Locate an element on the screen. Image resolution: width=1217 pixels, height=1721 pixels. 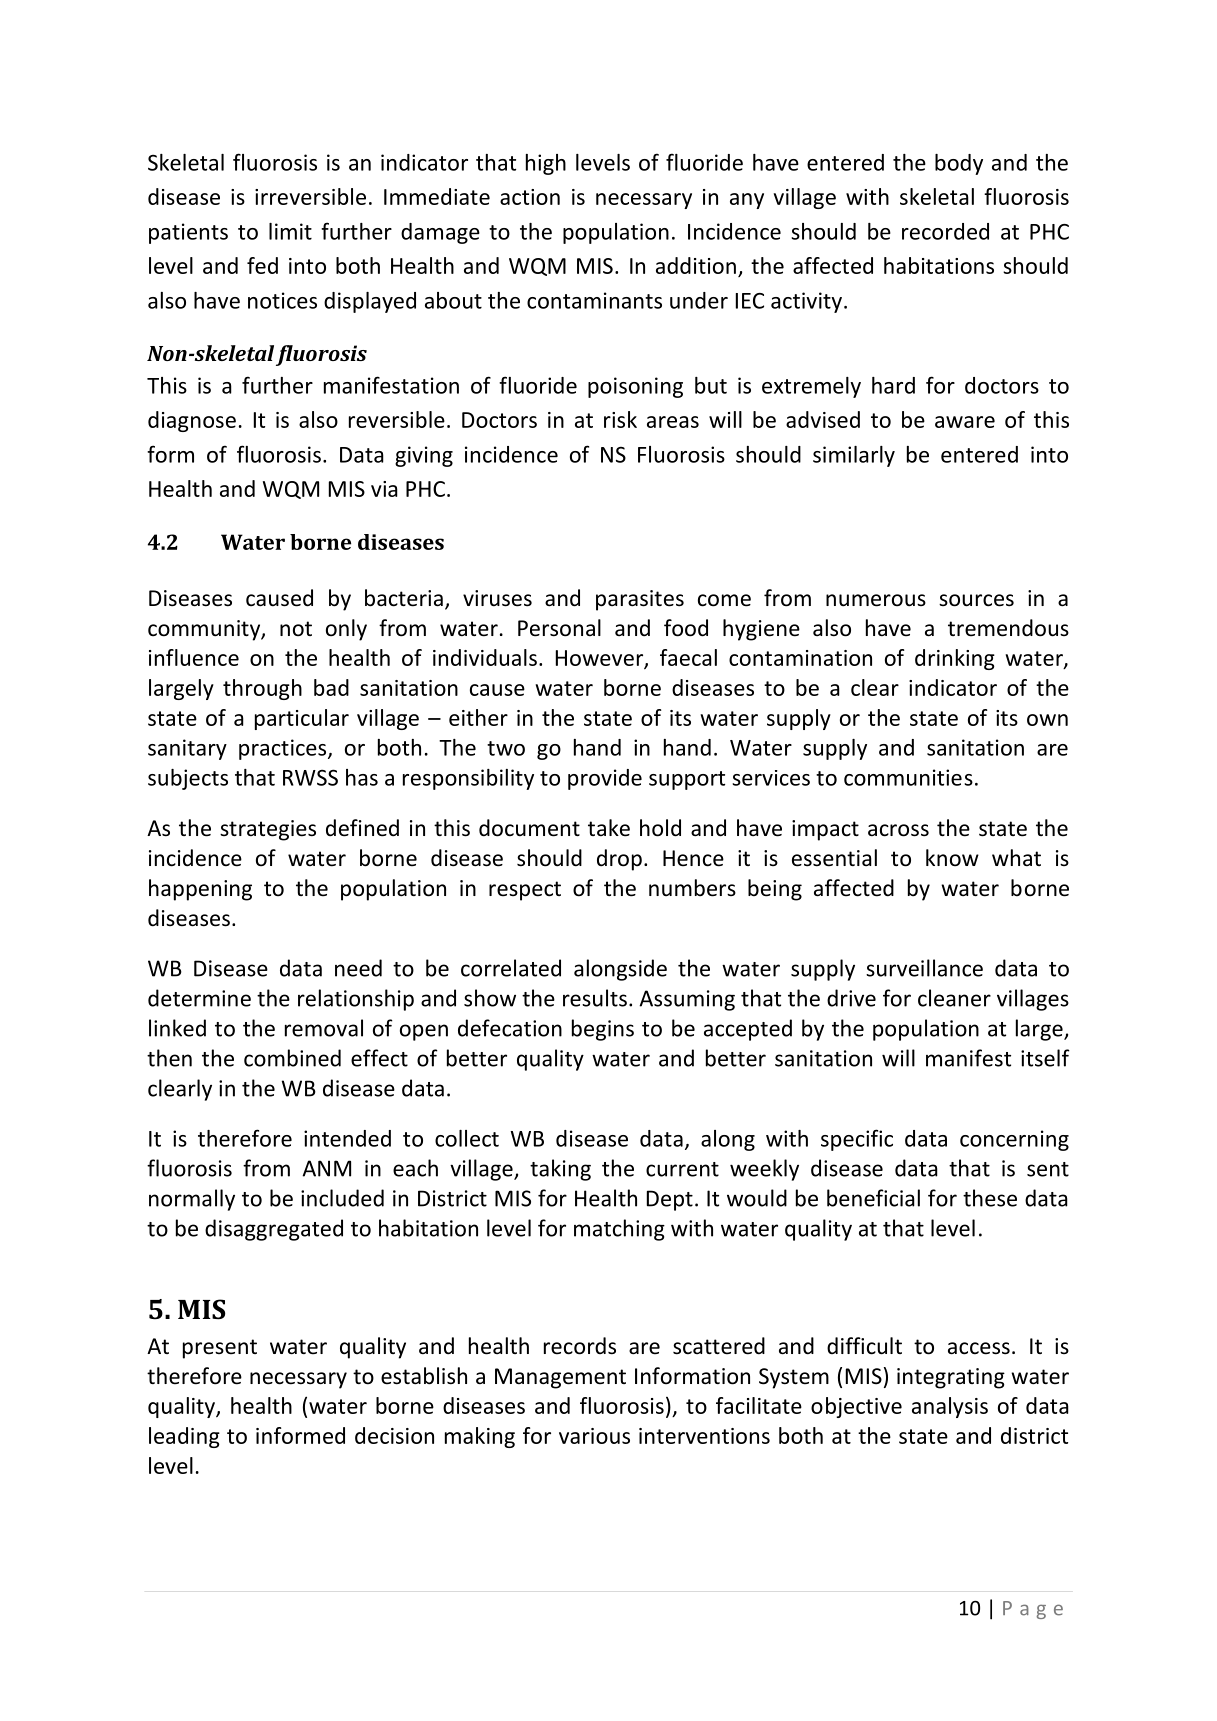
leading is located at coordinates (184, 1437).
